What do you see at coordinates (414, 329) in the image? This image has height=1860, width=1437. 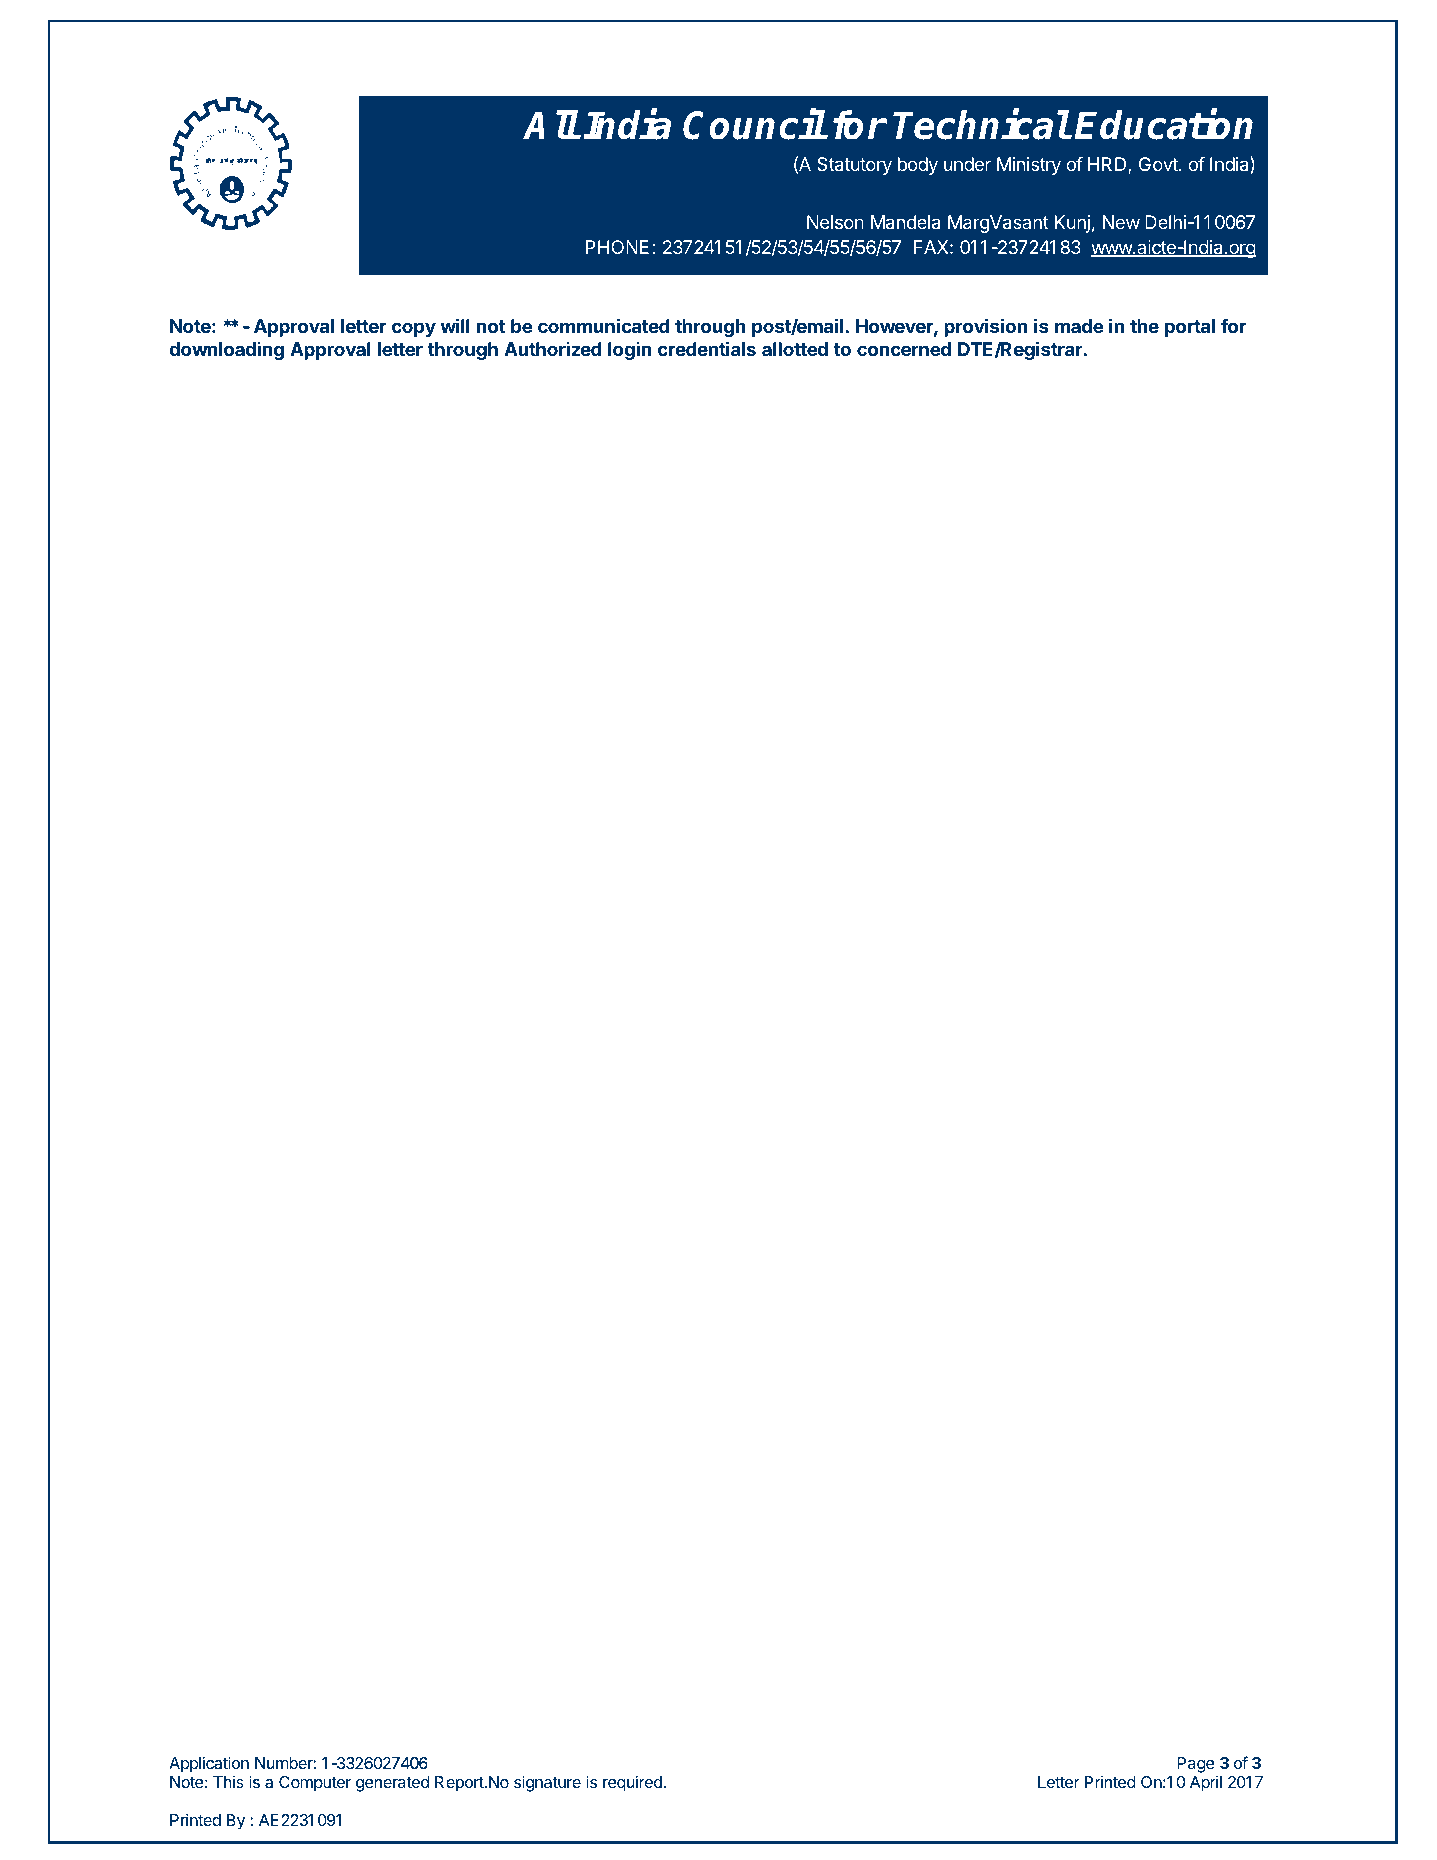 I see `copy` at bounding box center [414, 329].
